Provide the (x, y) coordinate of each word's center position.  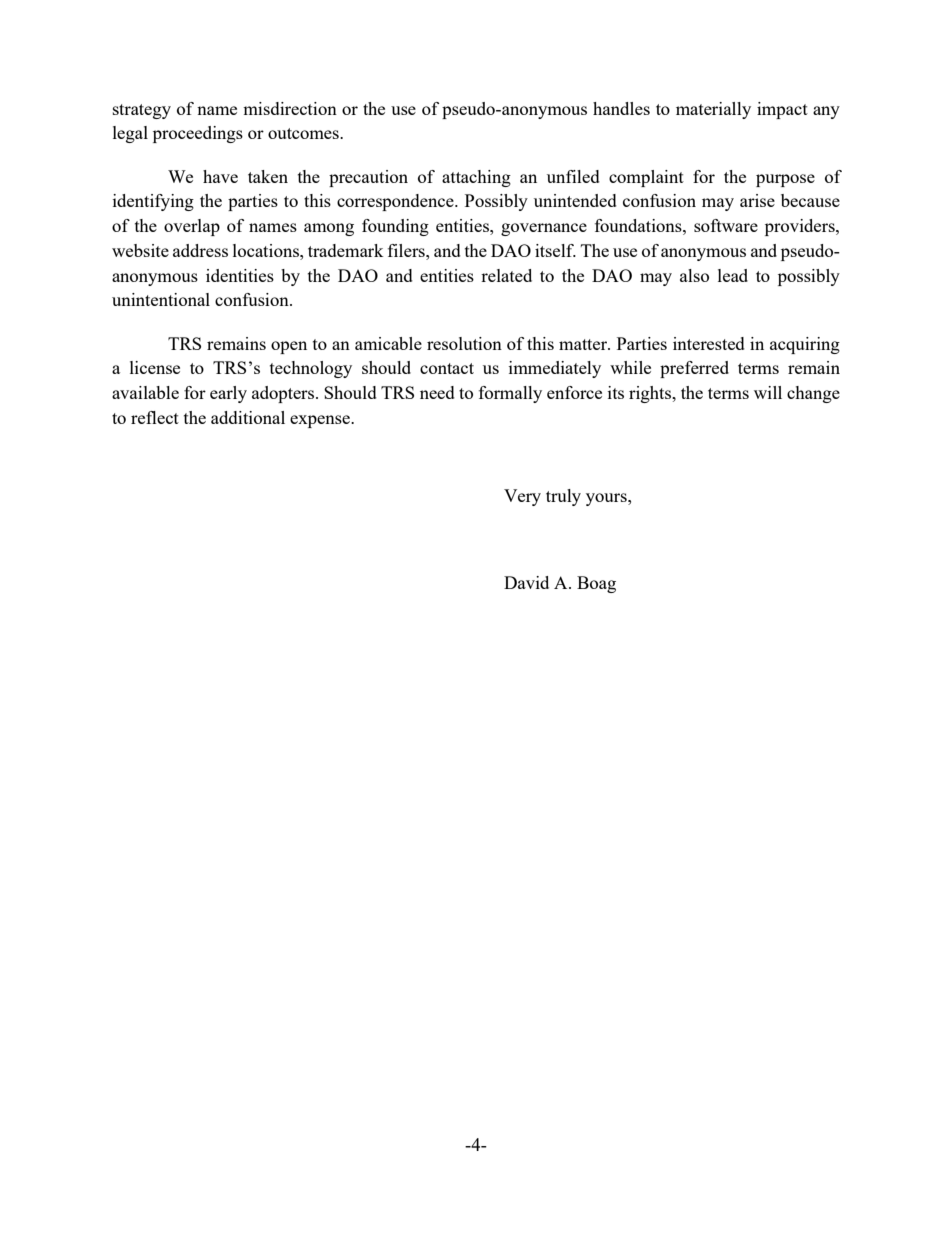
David (526, 582)
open (289, 347)
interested (709, 343)
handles (621, 108)
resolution (464, 343)
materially (713, 110)
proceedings (198, 134)
